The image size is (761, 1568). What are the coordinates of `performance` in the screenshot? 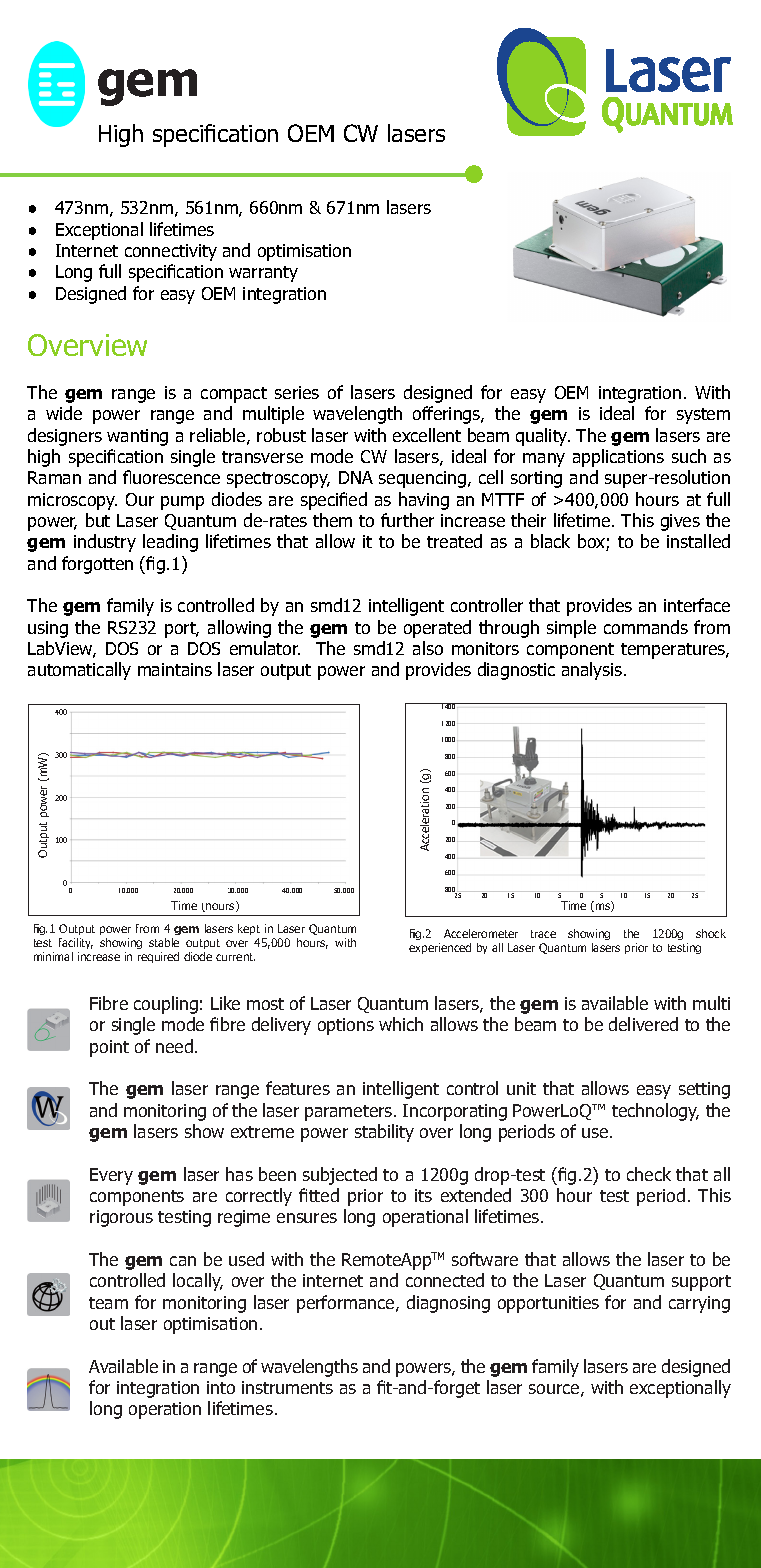 It's located at (347, 1304).
